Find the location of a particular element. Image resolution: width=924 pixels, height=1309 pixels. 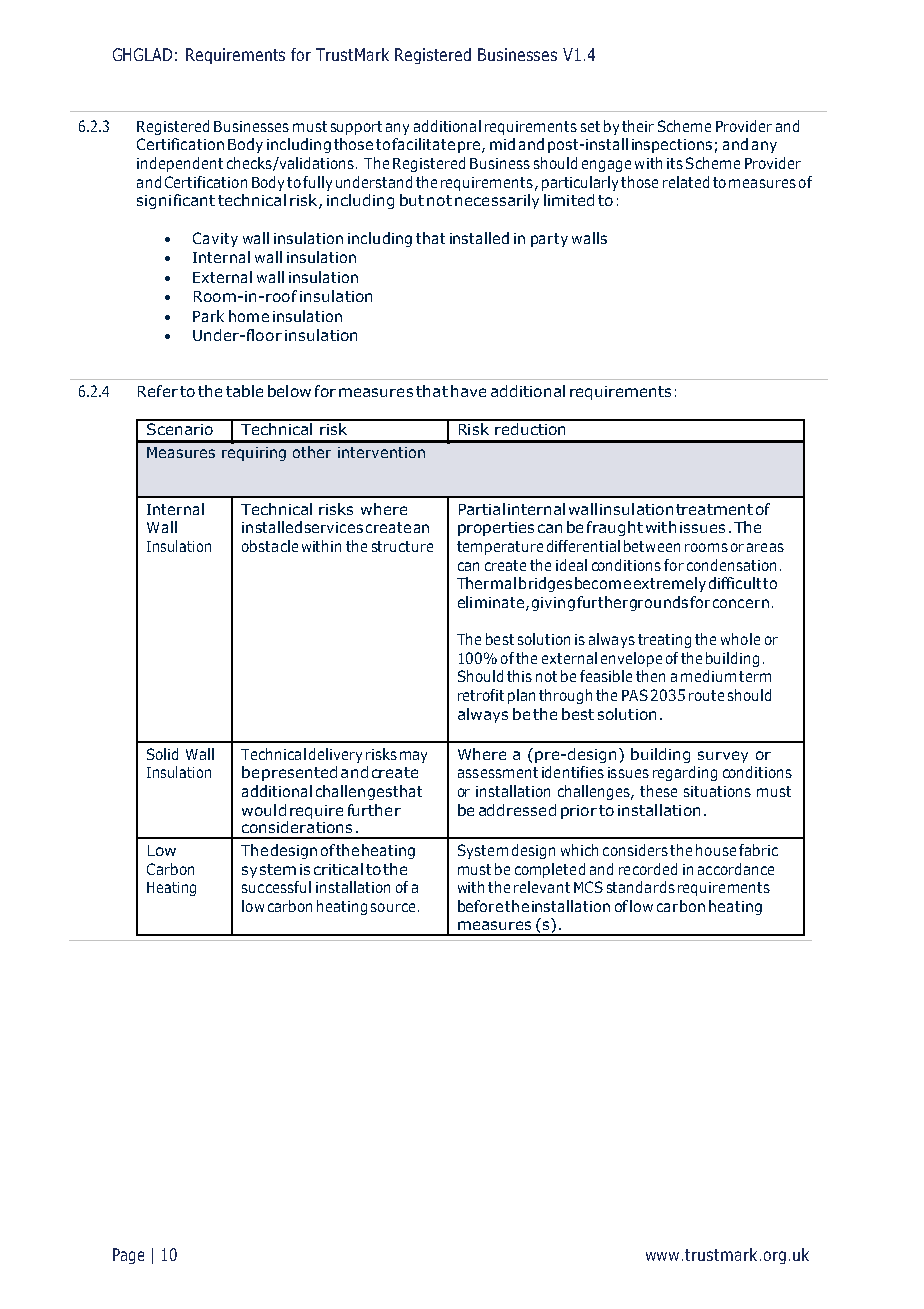

relevant is located at coordinates (542, 887).
